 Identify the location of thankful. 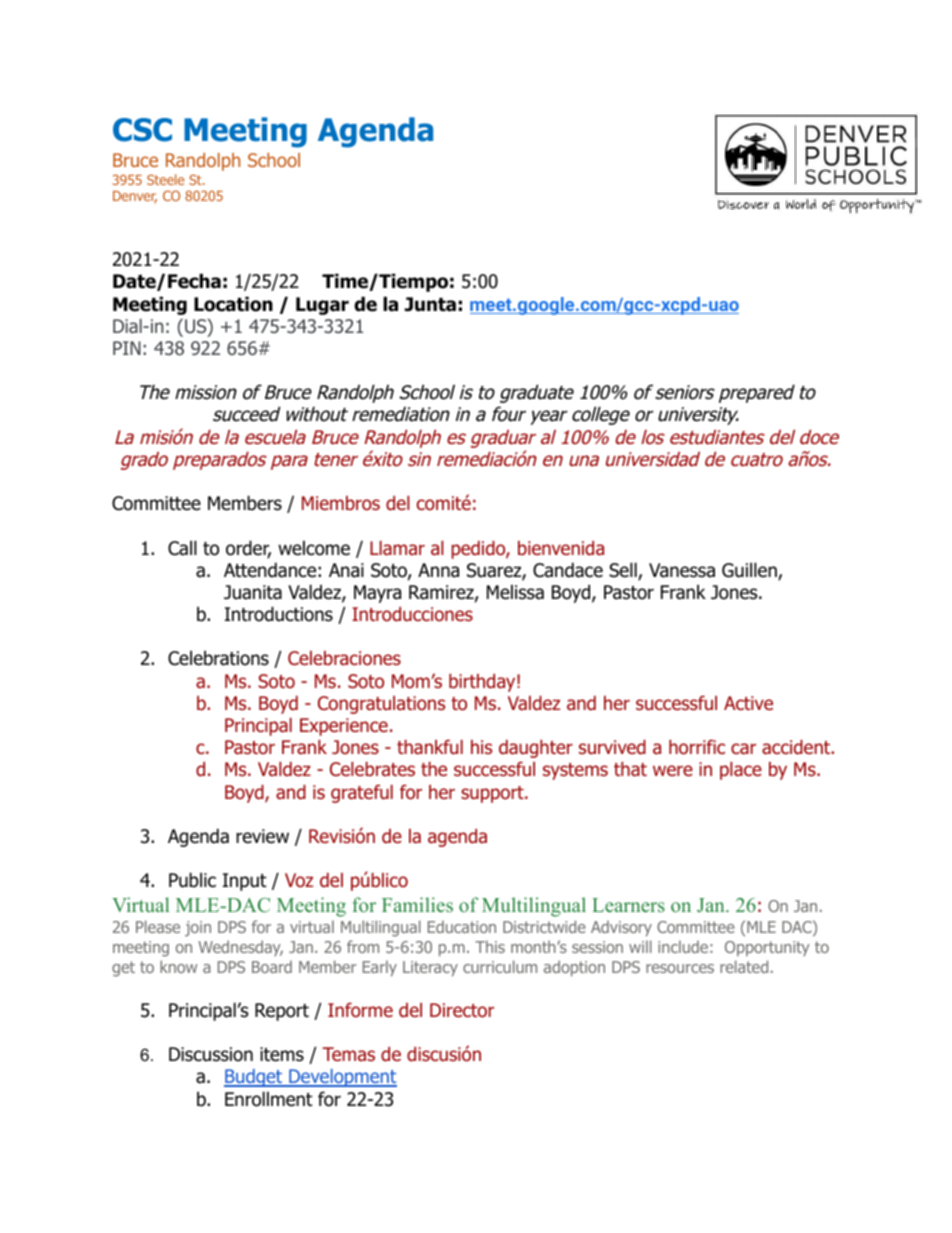
(430, 747).
